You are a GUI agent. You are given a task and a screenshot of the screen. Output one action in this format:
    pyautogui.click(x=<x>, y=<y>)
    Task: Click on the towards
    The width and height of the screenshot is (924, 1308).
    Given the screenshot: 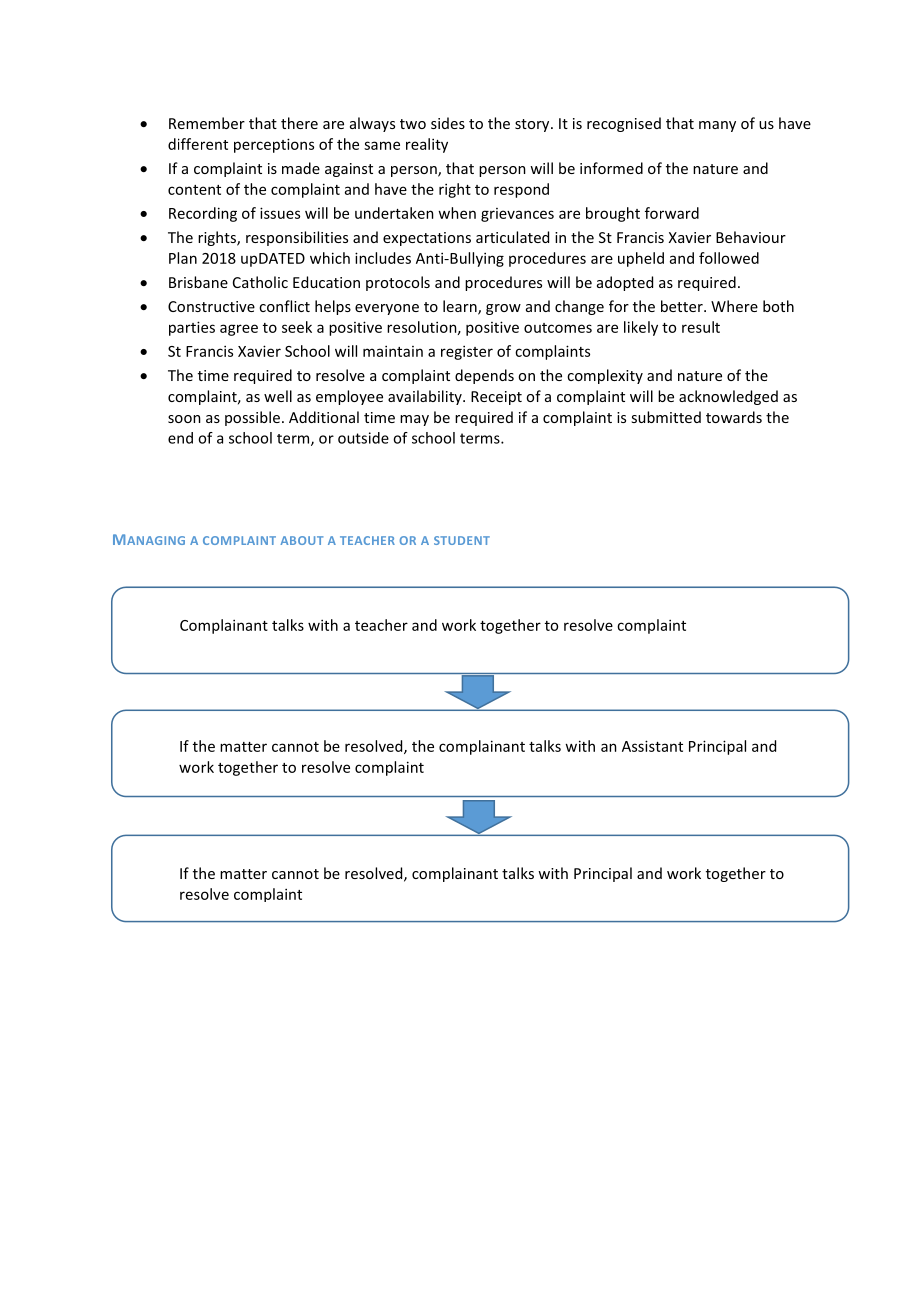 What is the action you would take?
    pyautogui.click(x=734, y=417)
